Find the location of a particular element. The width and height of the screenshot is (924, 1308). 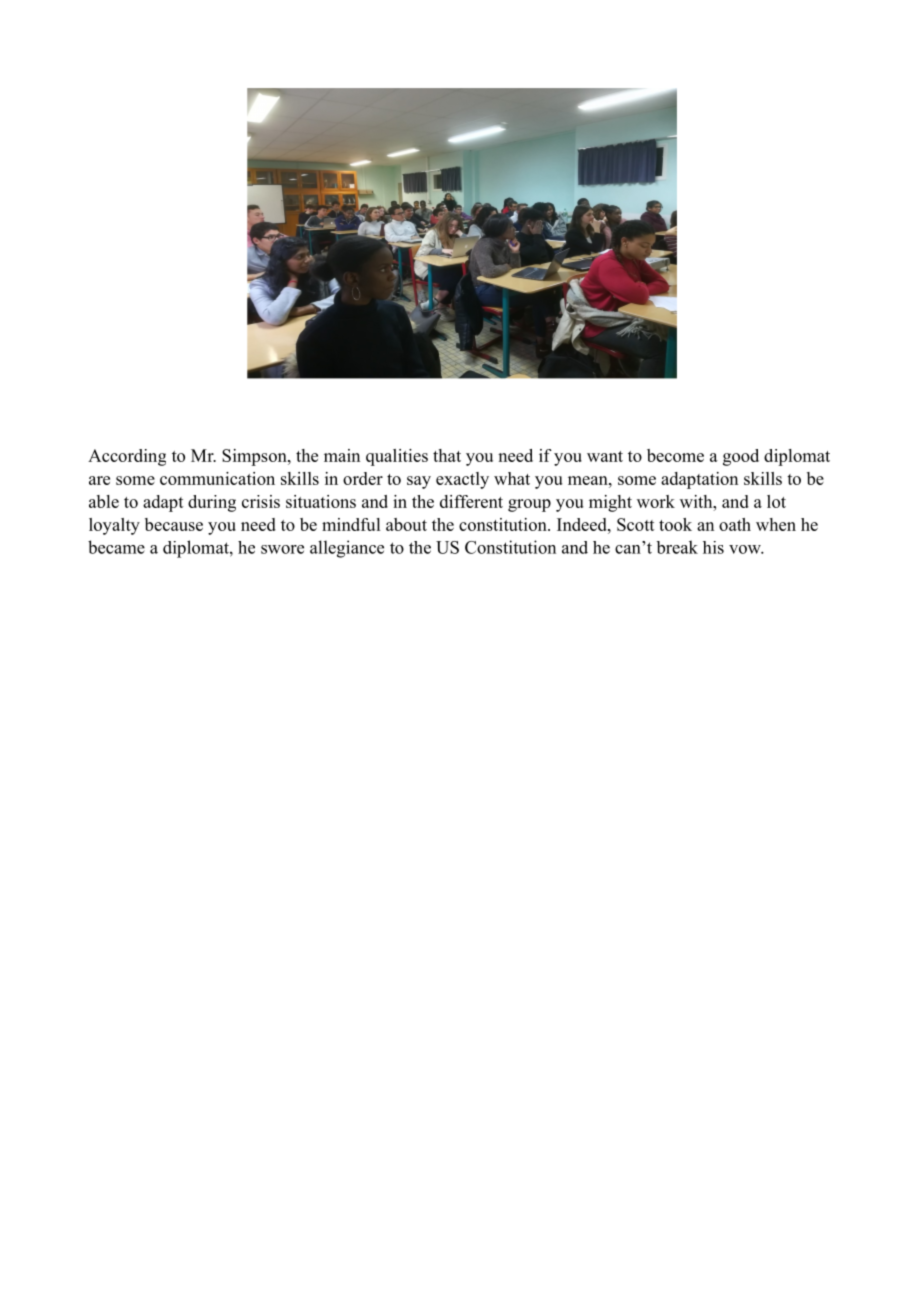

that is located at coordinates (447, 455).
